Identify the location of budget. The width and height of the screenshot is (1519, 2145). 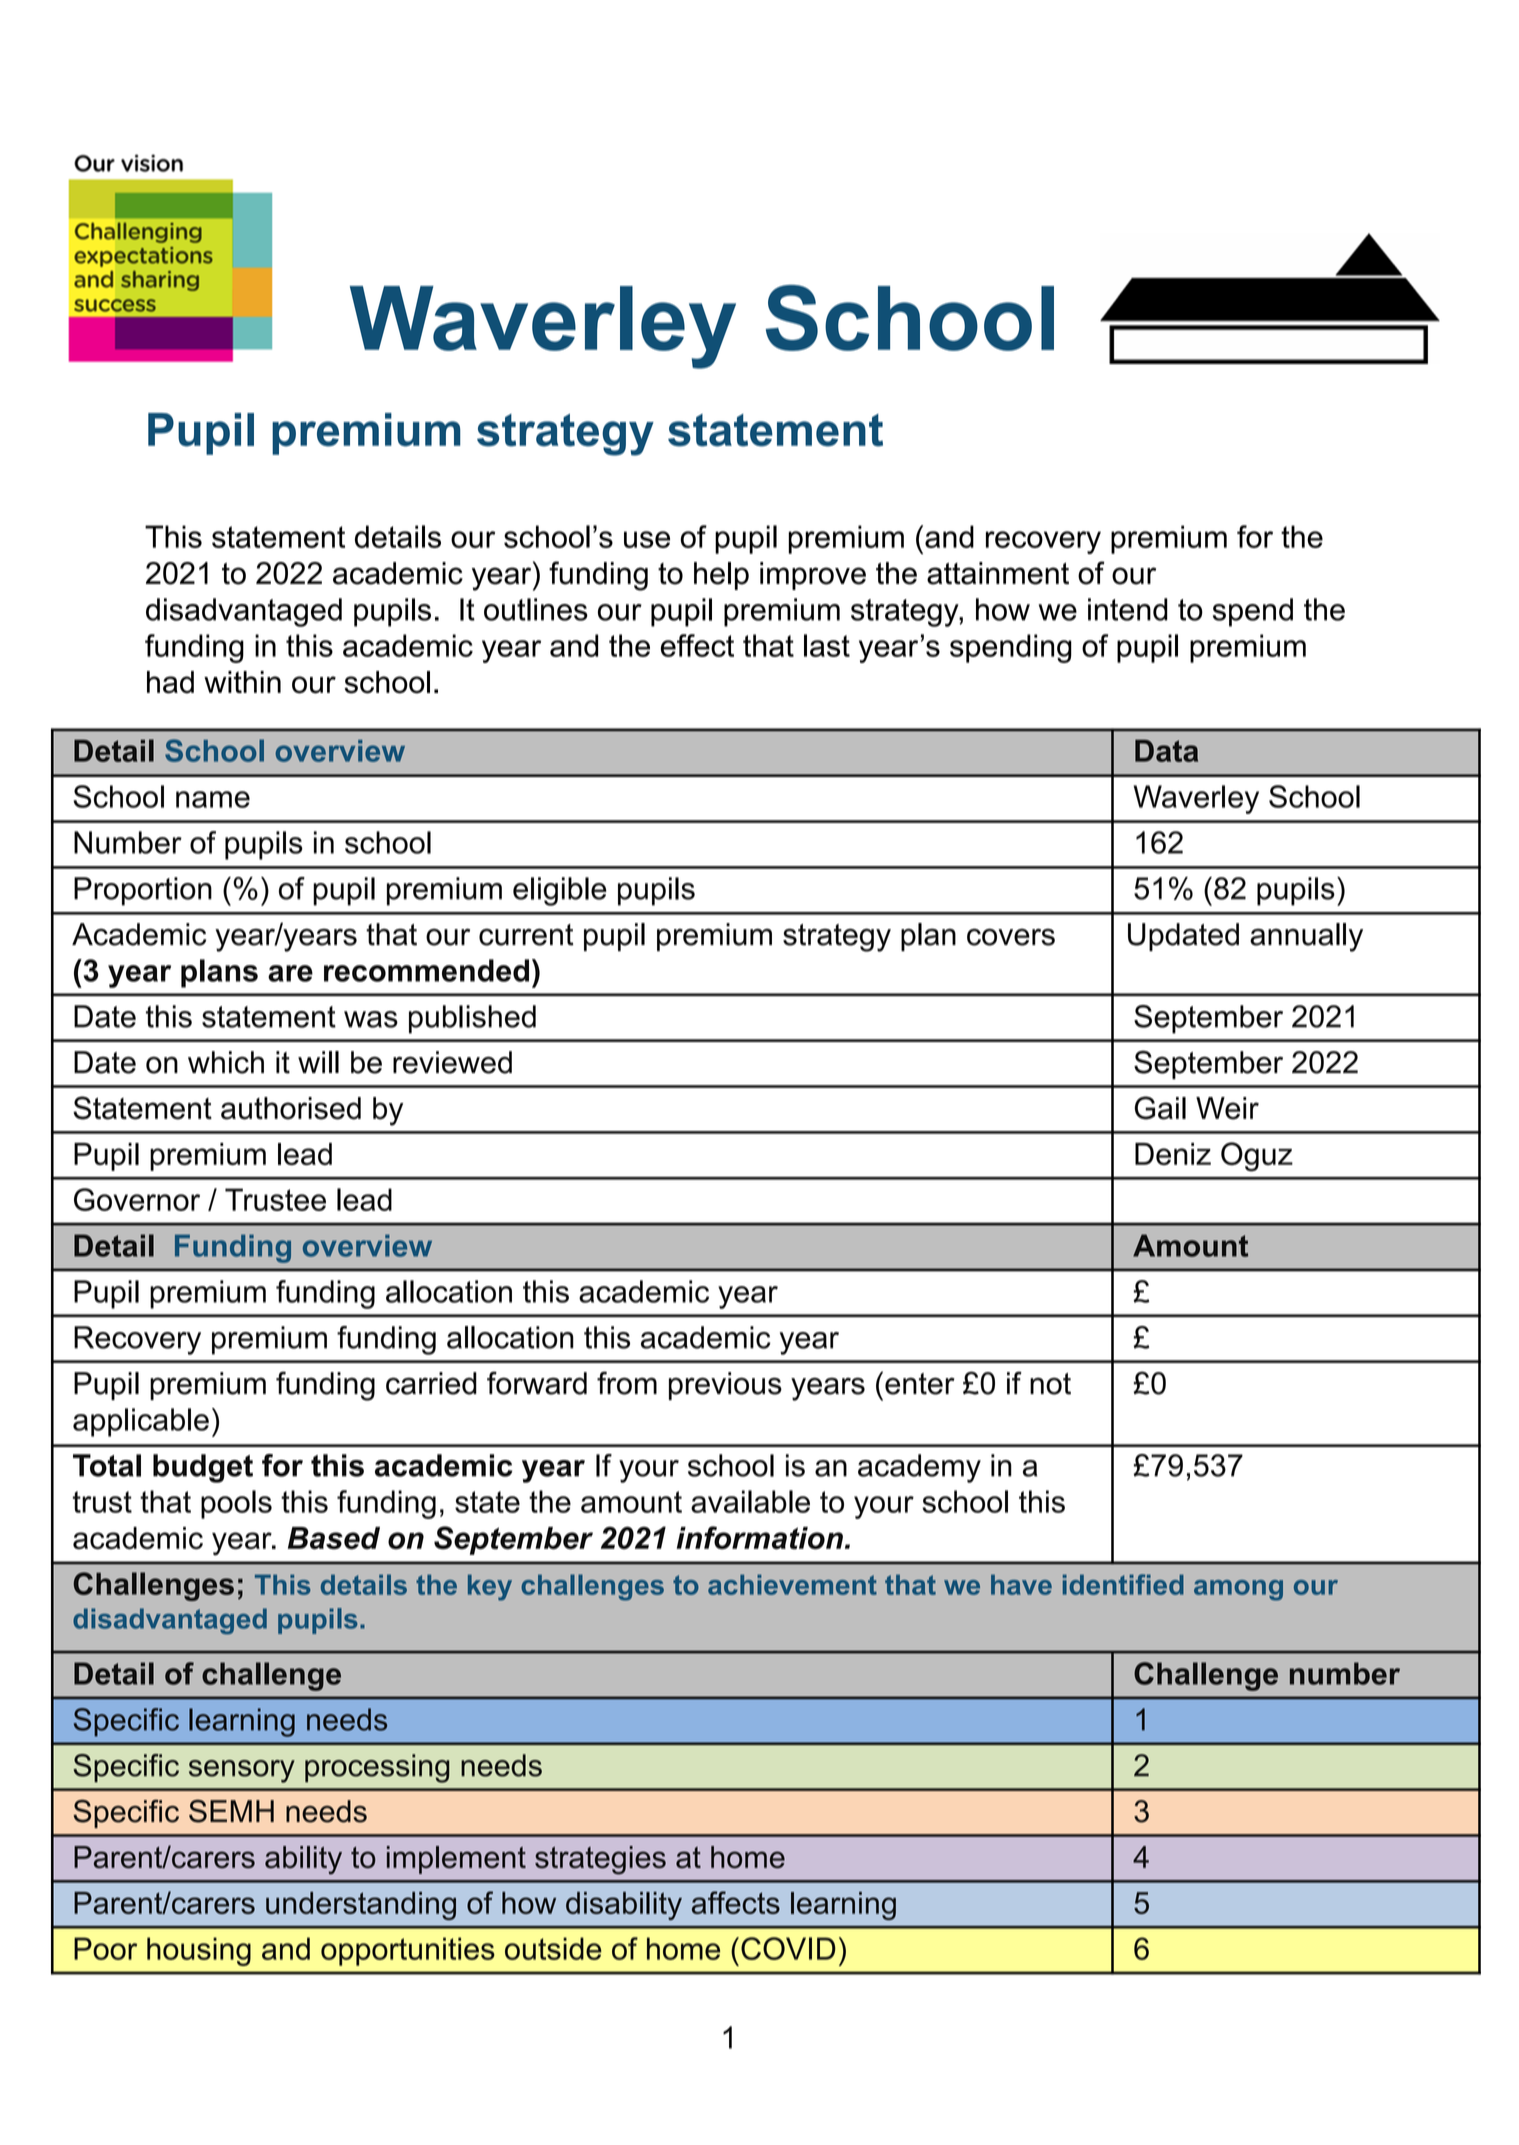
(203, 1468).
